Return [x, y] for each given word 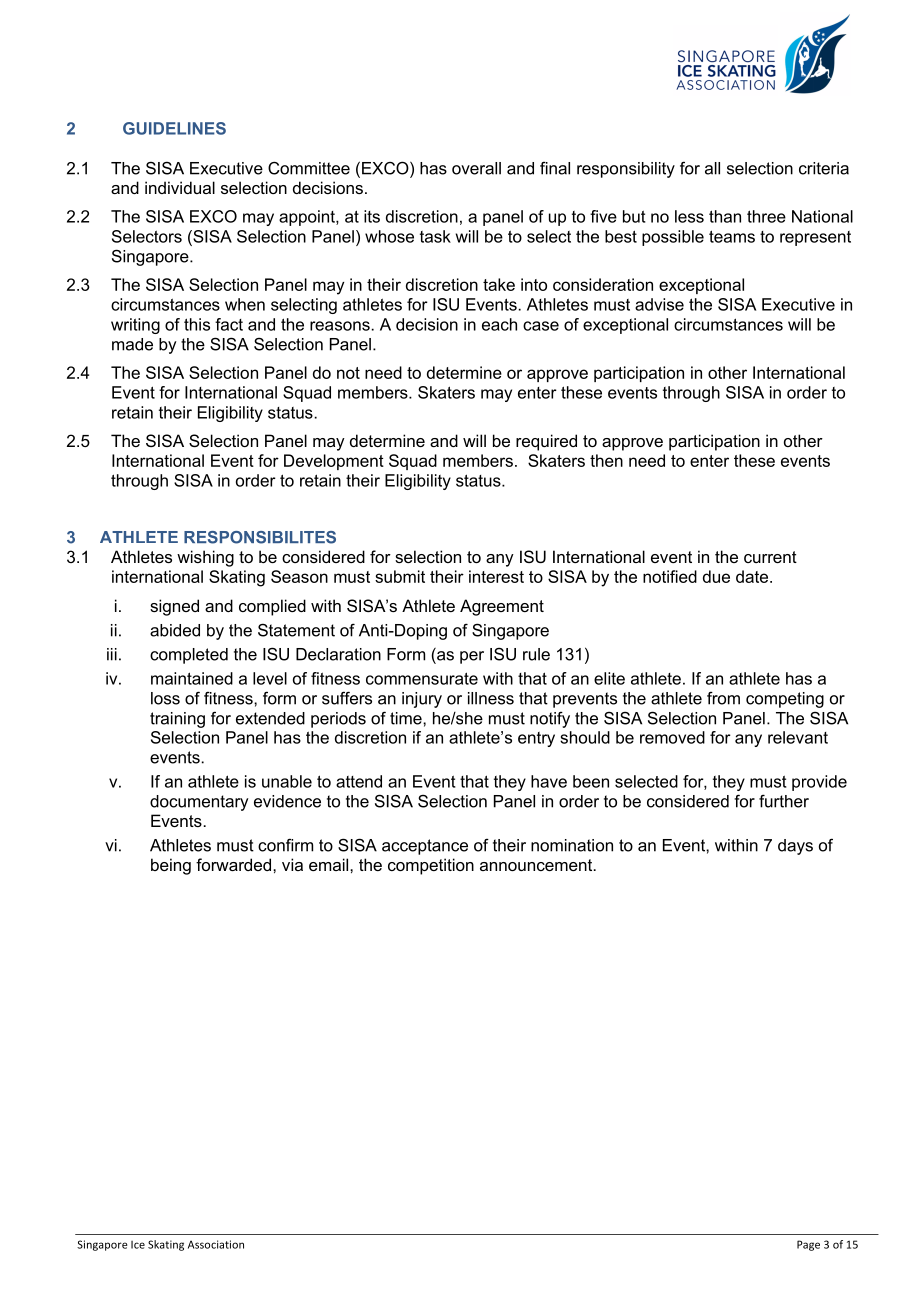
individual [180, 187]
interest [496, 576]
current [770, 557]
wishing [205, 558]
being [171, 866]
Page [808, 1245]
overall [476, 168]
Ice [138, 1245]
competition [431, 866]
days [795, 847]
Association [216, 1244]
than [725, 216]
